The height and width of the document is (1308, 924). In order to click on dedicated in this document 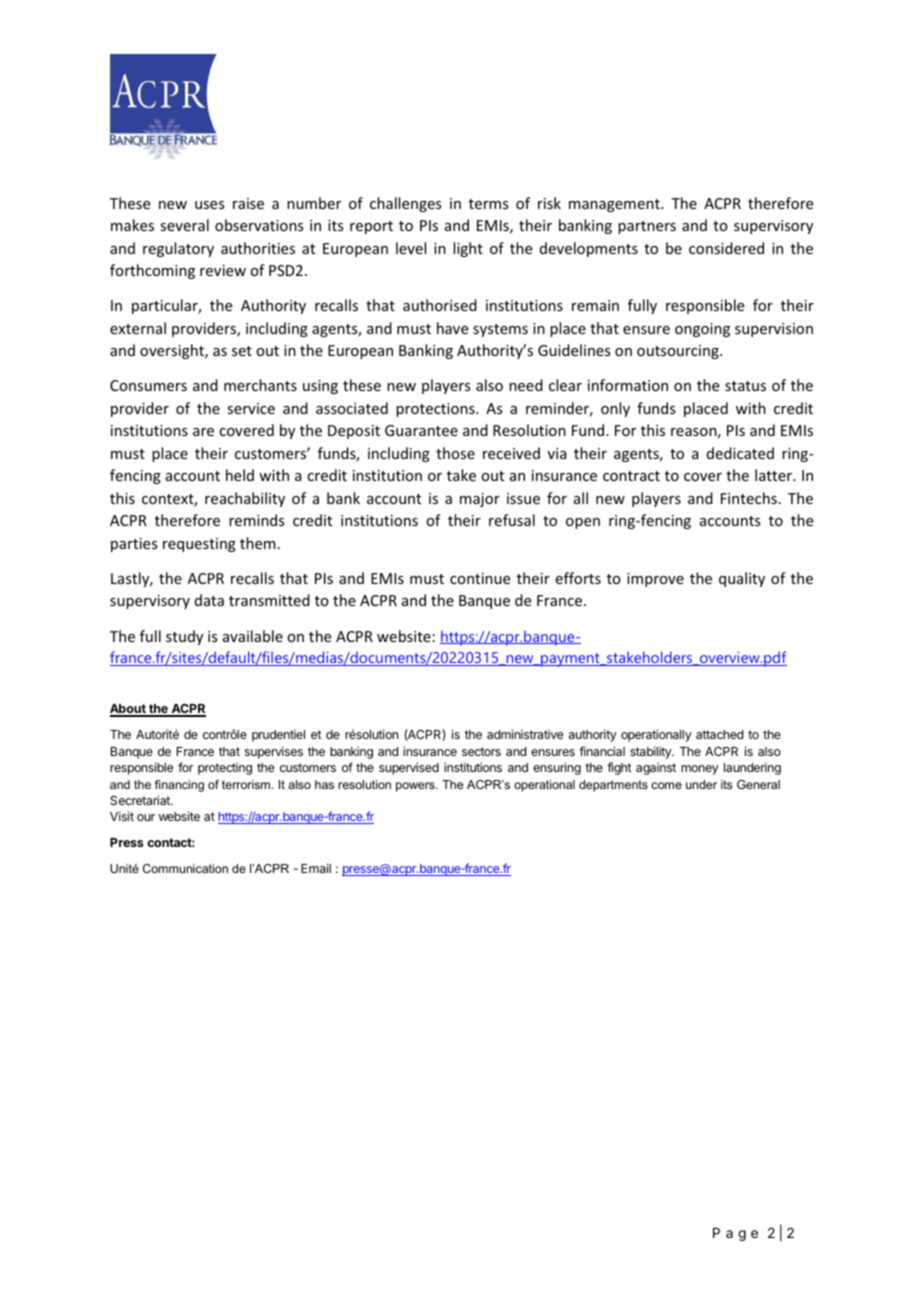, I will do `click(740, 453)`.
